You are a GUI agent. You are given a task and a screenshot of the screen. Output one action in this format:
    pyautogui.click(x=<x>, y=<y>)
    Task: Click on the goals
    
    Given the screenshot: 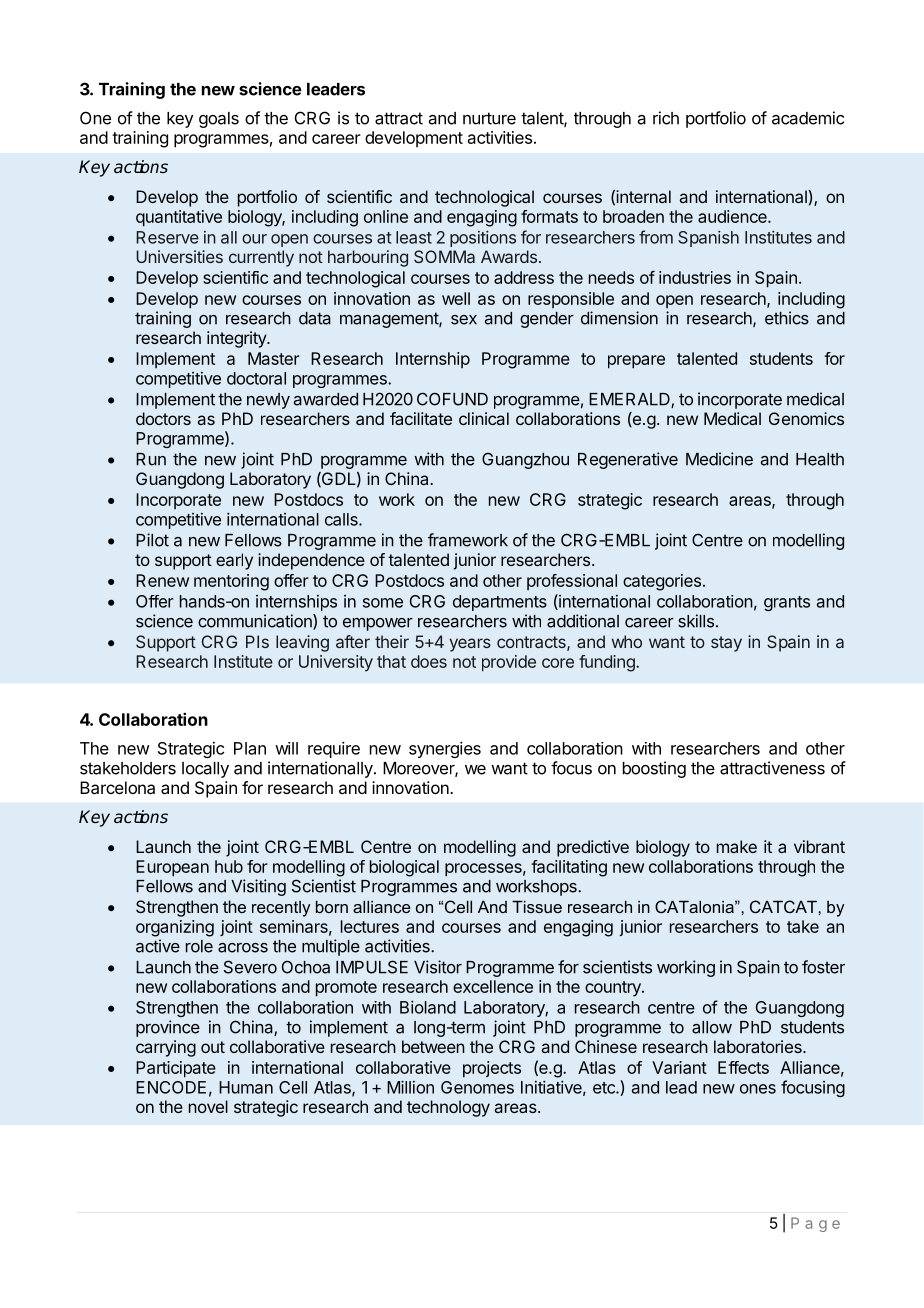 What is the action you would take?
    pyautogui.click(x=219, y=120)
